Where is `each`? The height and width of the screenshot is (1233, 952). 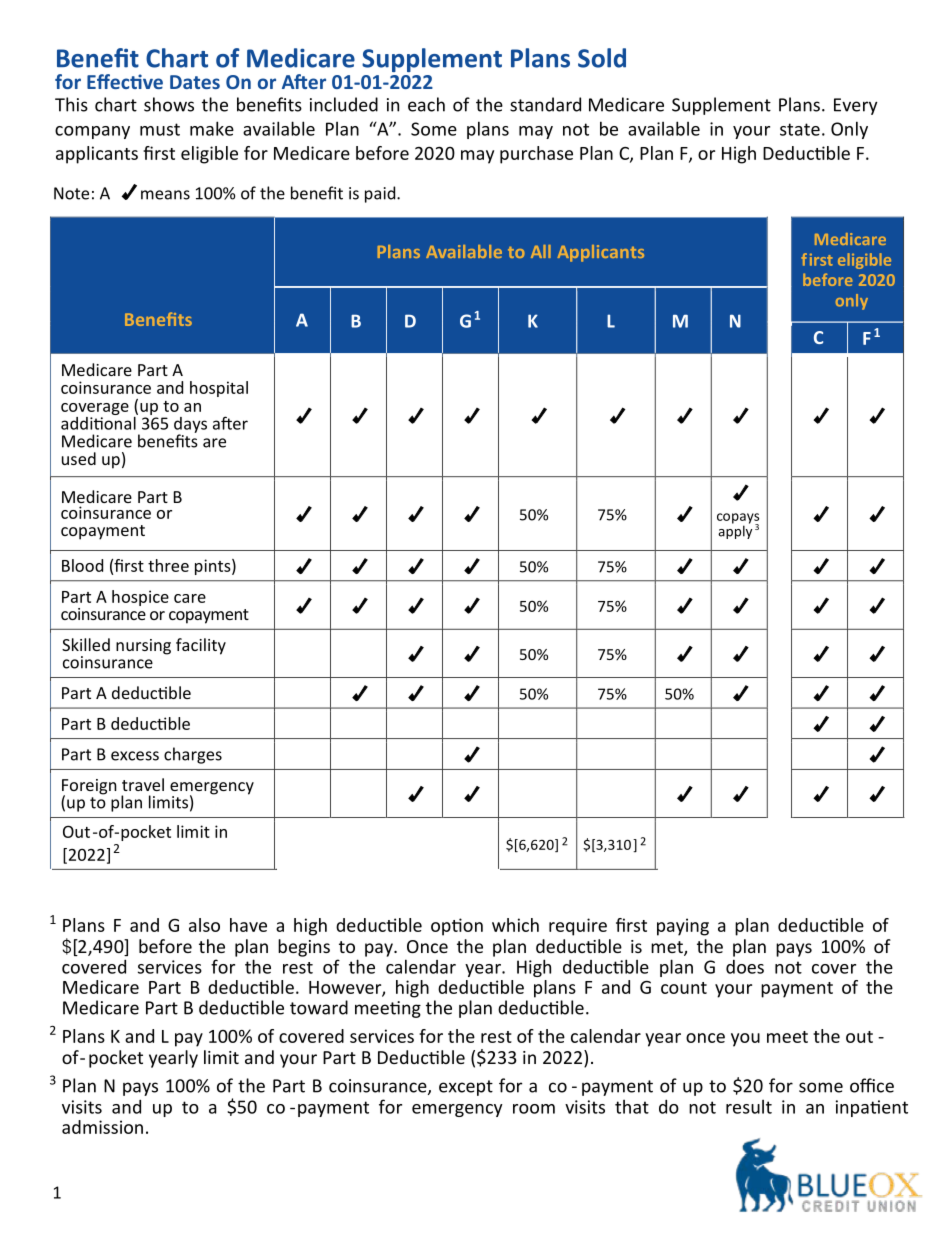 each is located at coordinates (426, 104).
